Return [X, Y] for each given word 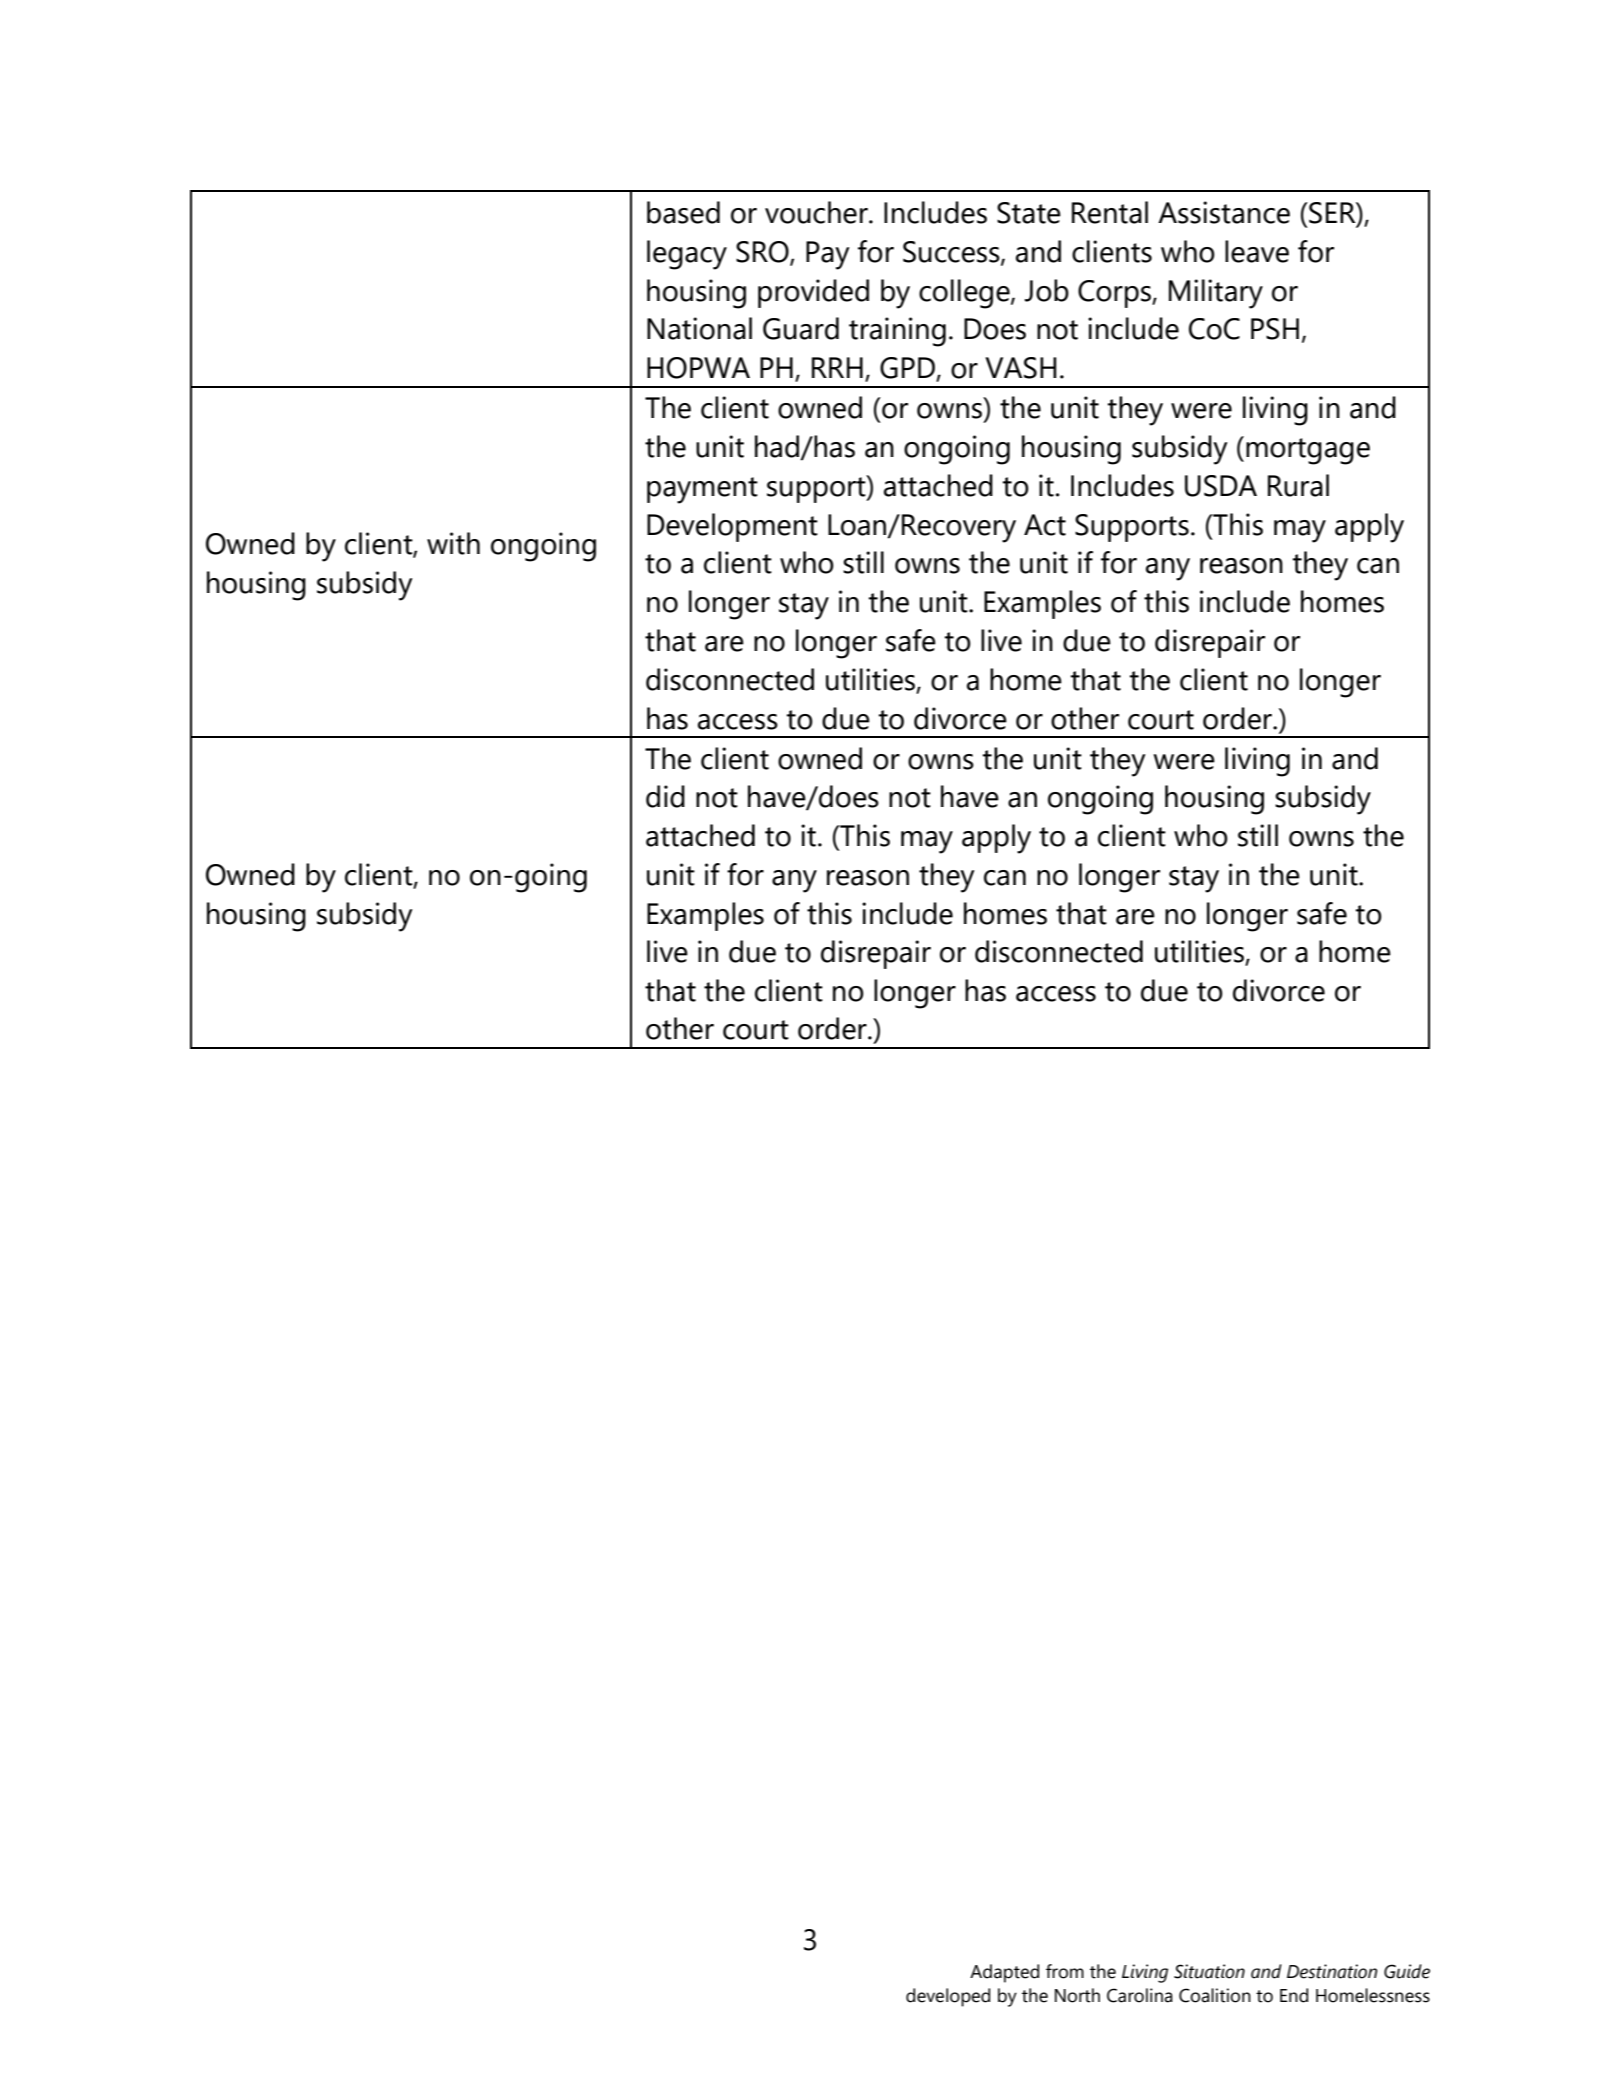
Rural [1298, 485]
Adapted [1004, 1973]
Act [1045, 525]
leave [1257, 251]
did [665, 796]
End [1294, 1995]
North [1077, 1995]
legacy [687, 255]
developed [948, 1997]
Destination [1332, 1971]
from [1065, 1971]
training [897, 332]
